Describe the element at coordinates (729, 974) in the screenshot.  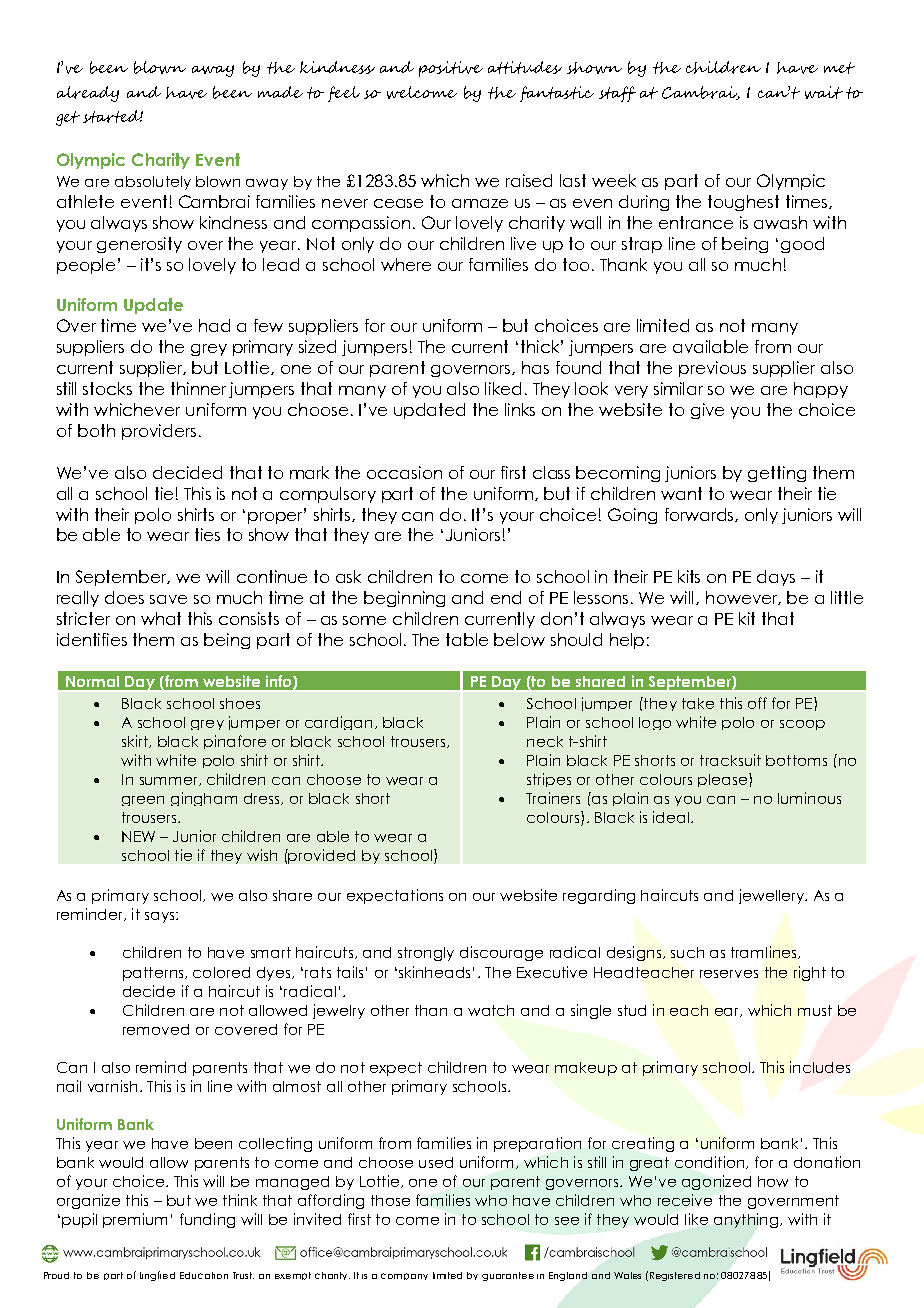
I see `reserves` at that location.
